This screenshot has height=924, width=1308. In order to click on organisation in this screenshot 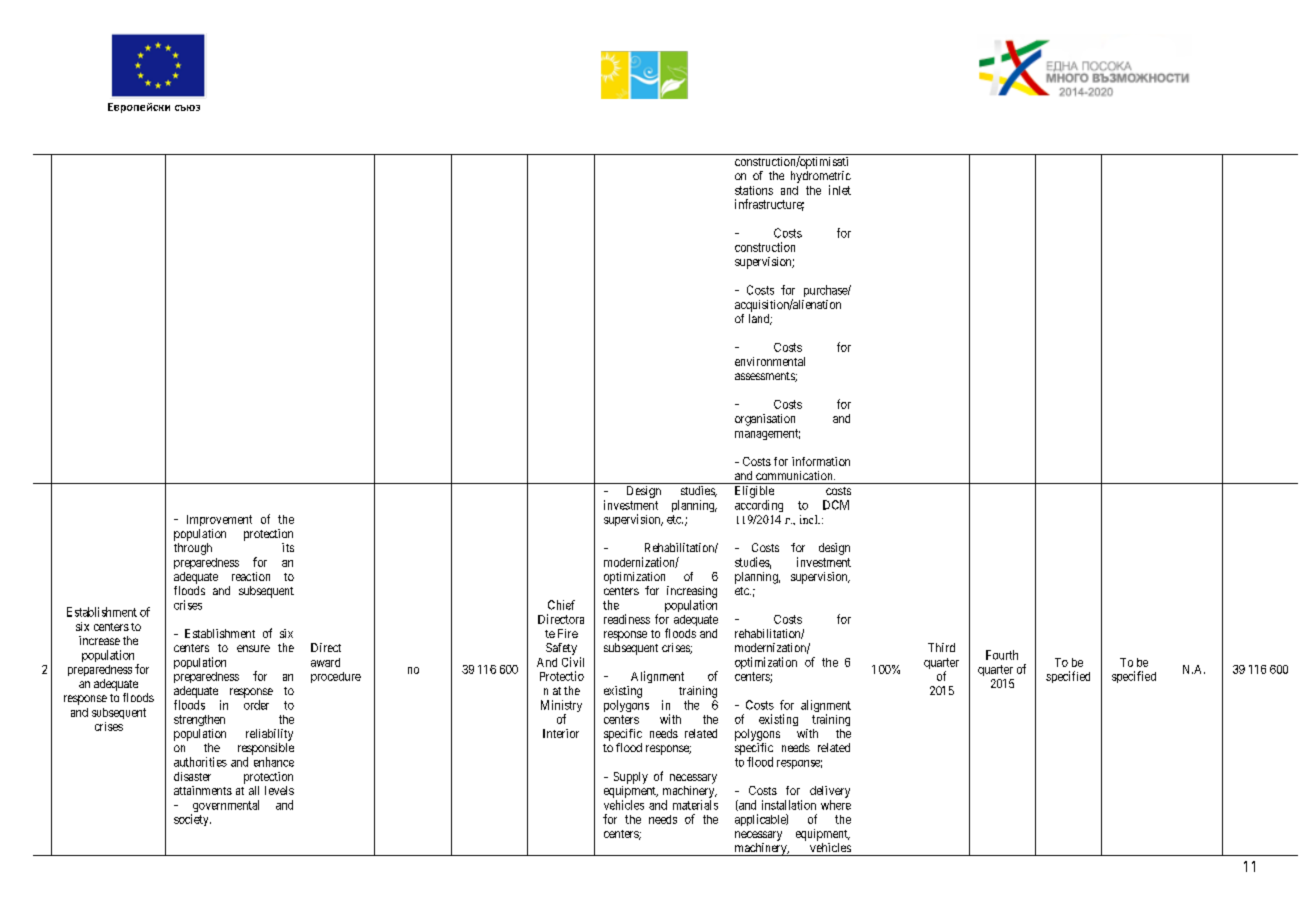, I will do `click(765, 420)`.
